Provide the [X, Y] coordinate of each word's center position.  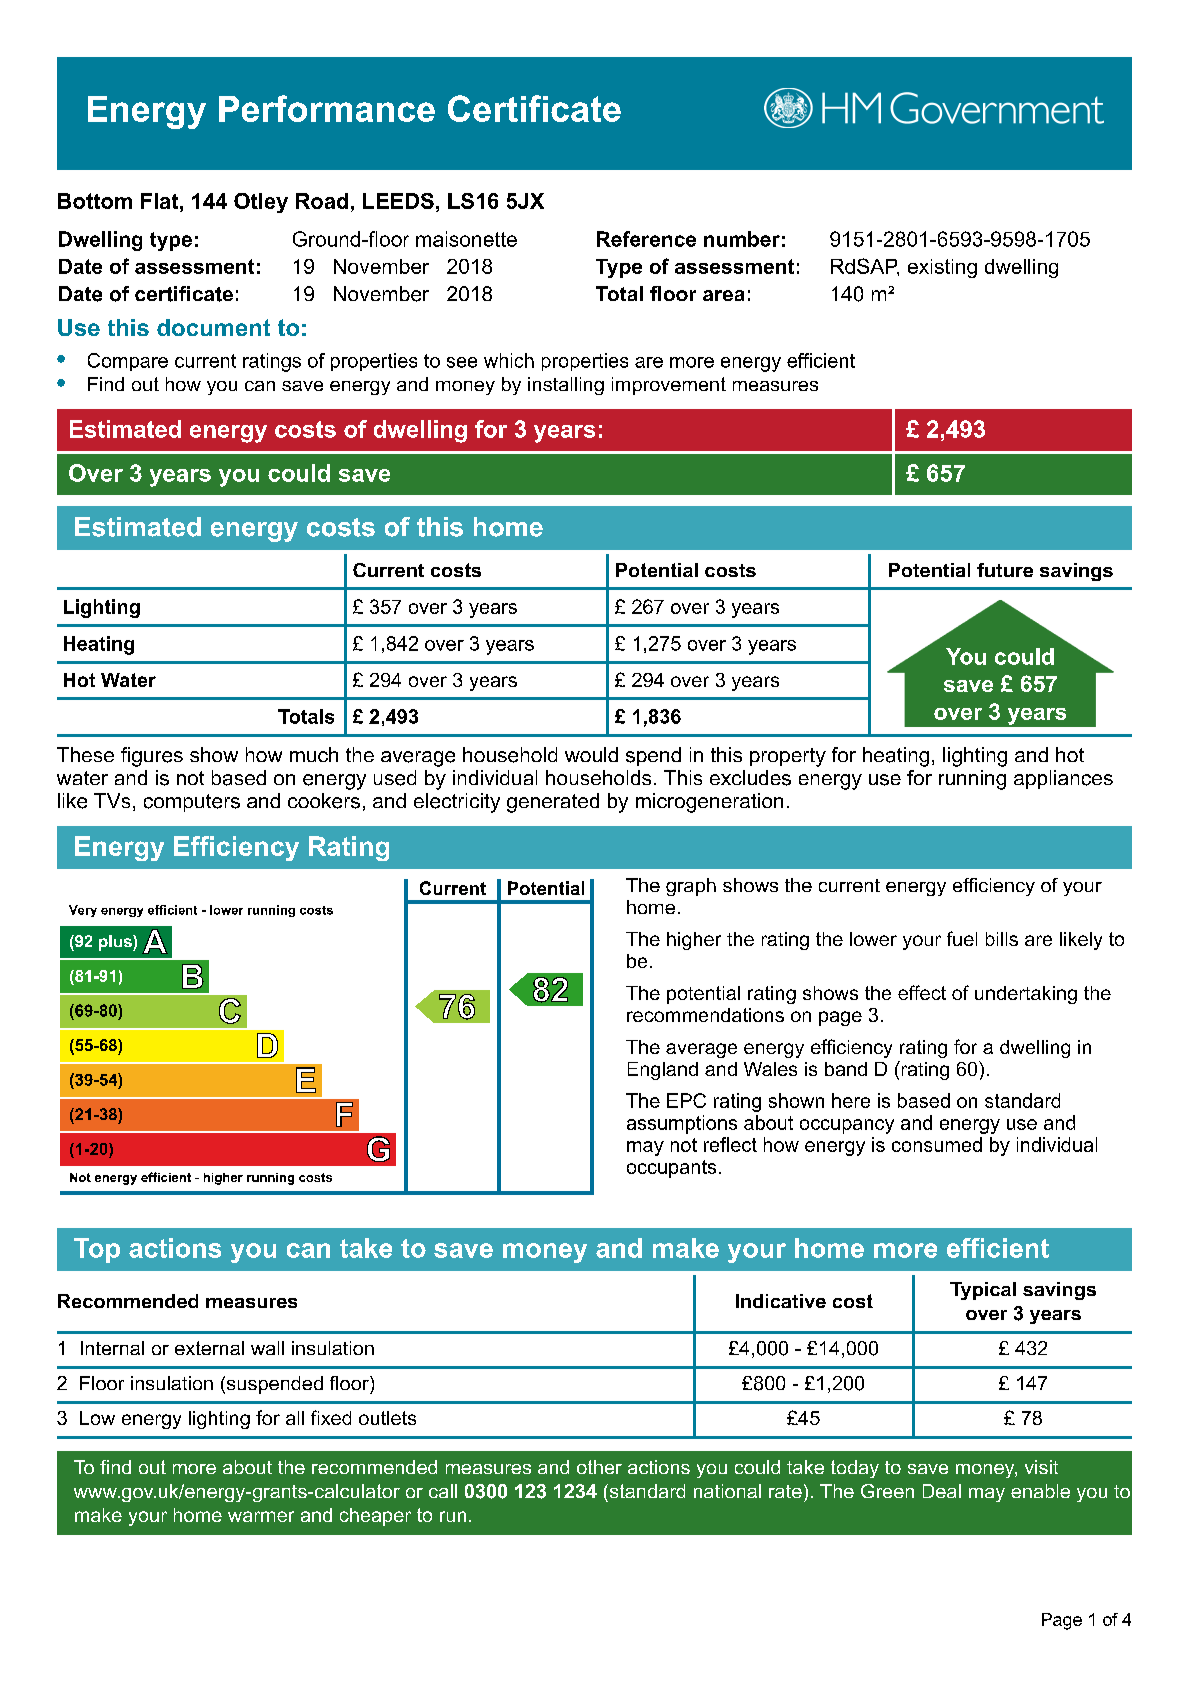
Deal [942, 1491]
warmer [261, 1516]
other [599, 1467]
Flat [161, 201]
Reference [646, 239]
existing [942, 268]
